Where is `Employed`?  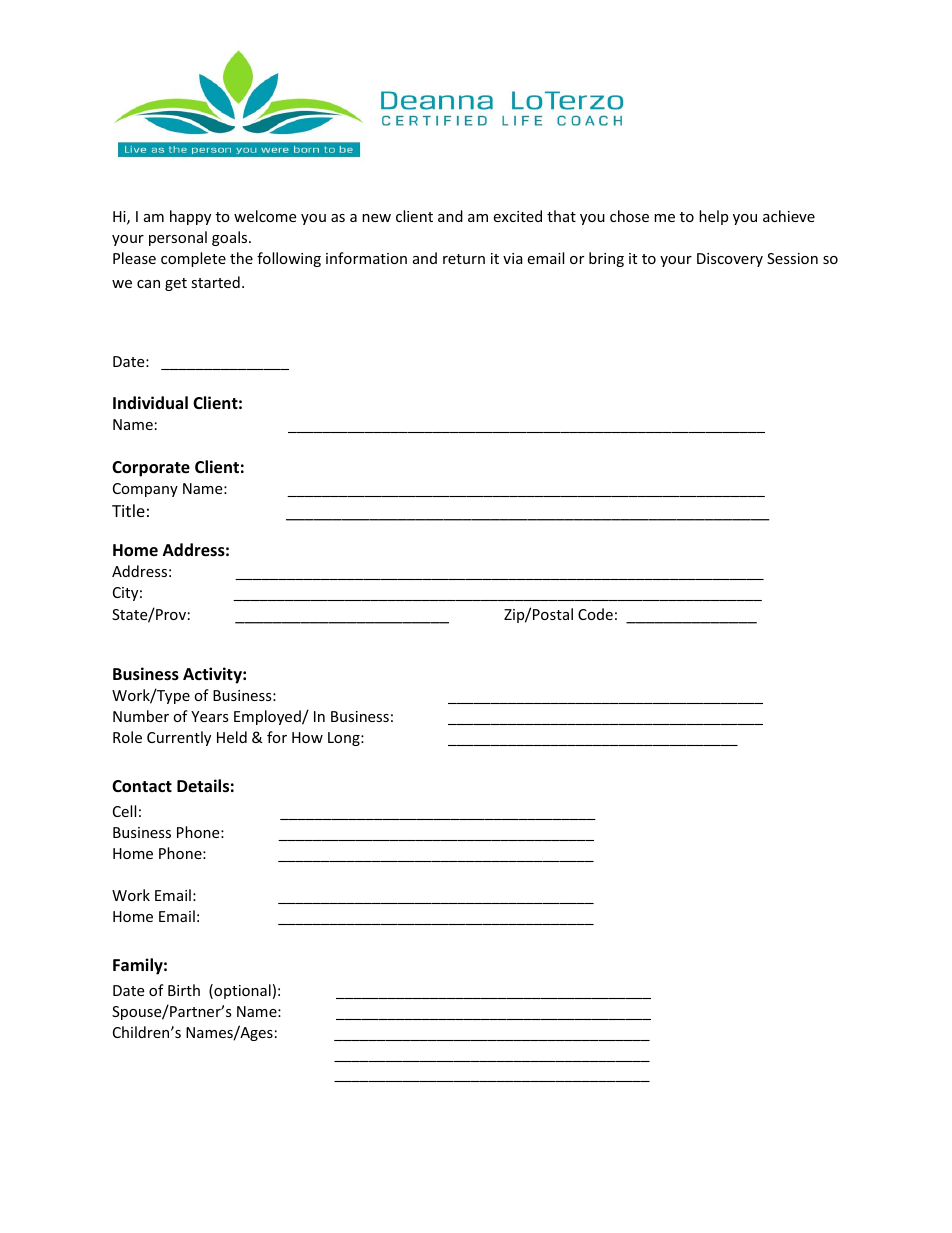
Employed is located at coordinates (268, 717).
